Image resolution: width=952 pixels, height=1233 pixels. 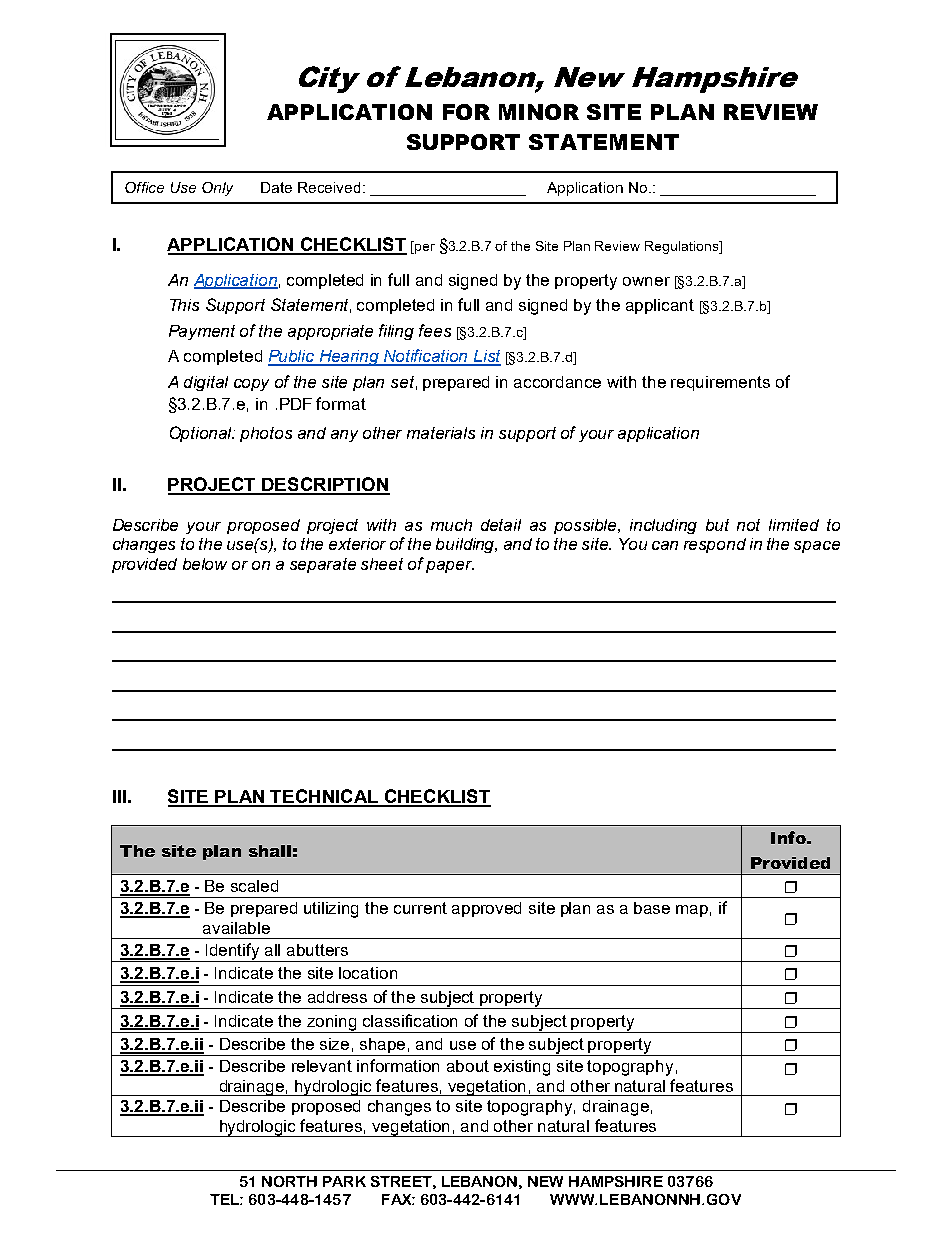 What do you see at coordinates (683, 247) in the image?
I see `Regulations` at bounding box center [683, 247].
